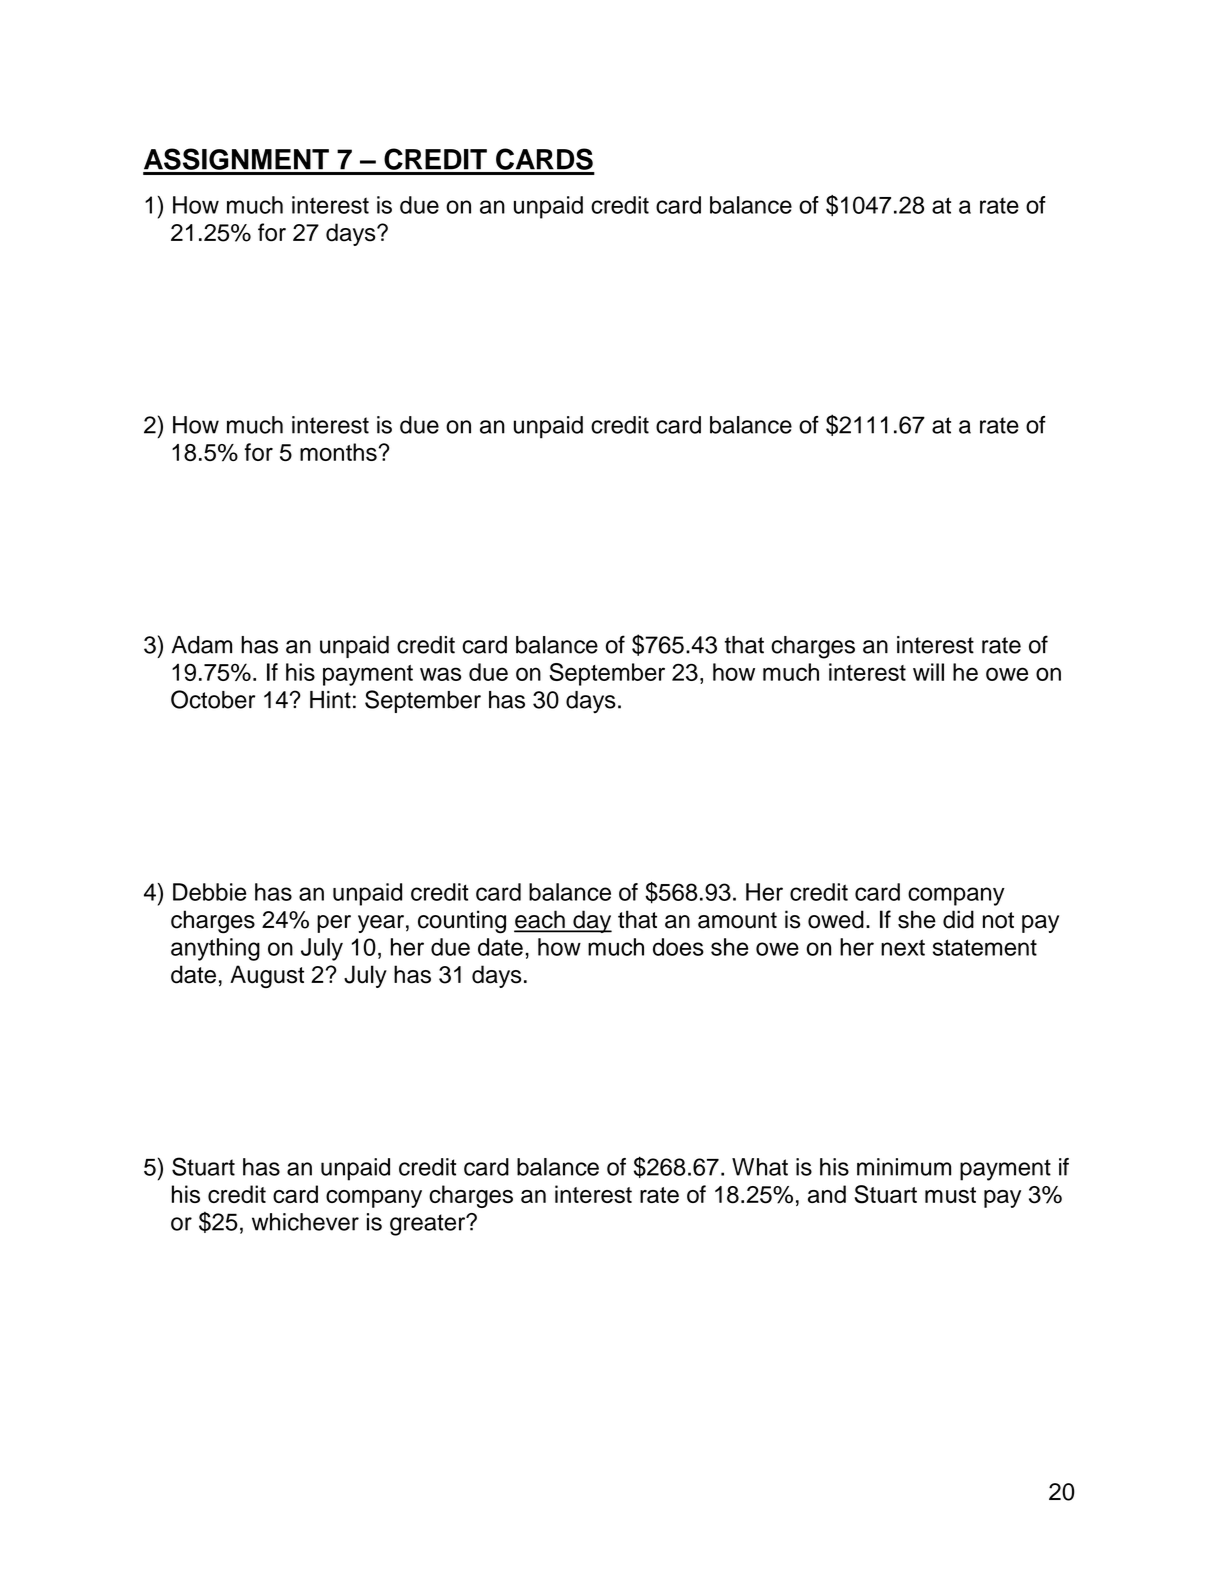  Describe the element at coordinates (440, 674) in the image. I see `was` at that location.
